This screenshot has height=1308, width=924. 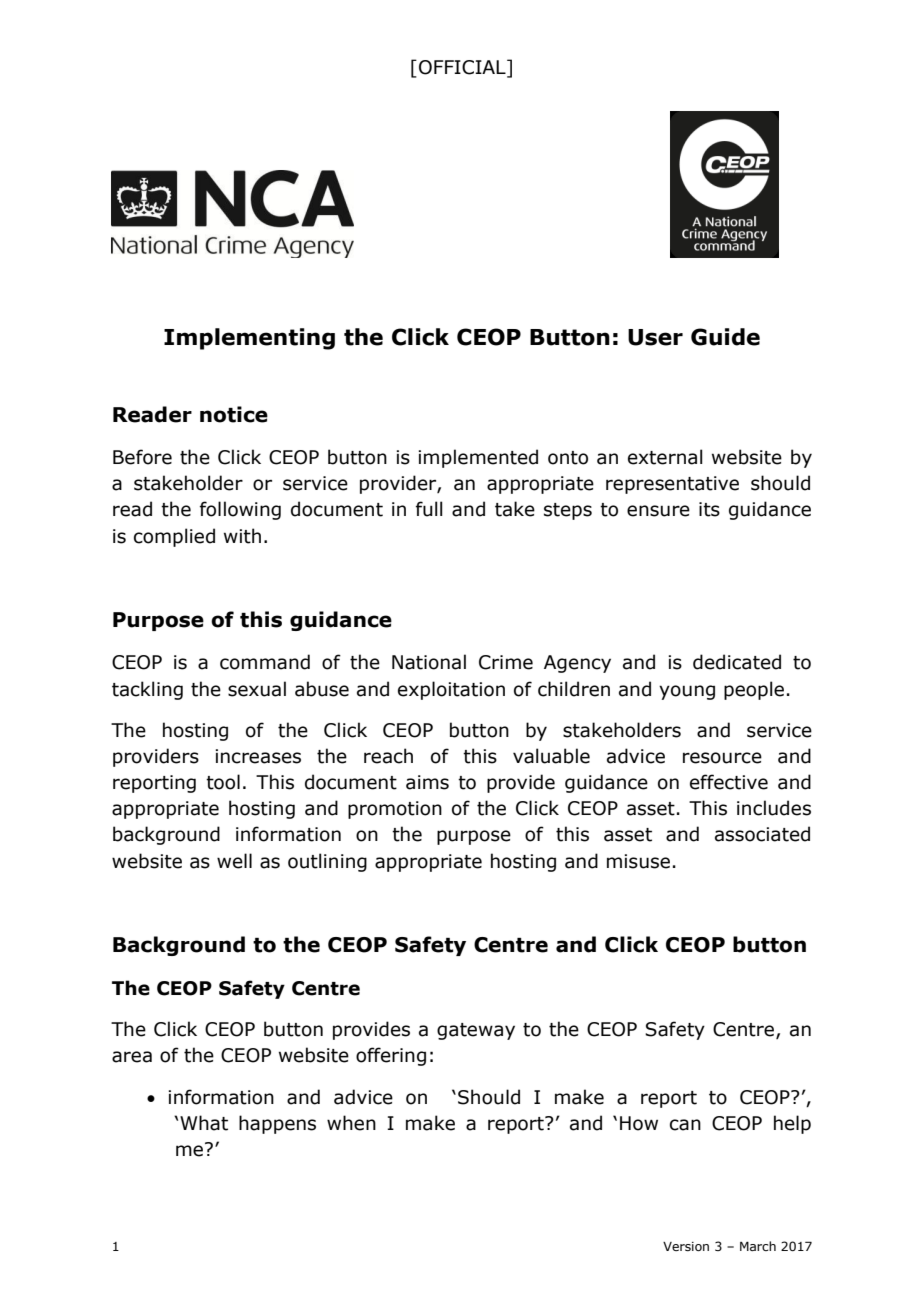 I want to click on can, so click(x=685, y=1125).
